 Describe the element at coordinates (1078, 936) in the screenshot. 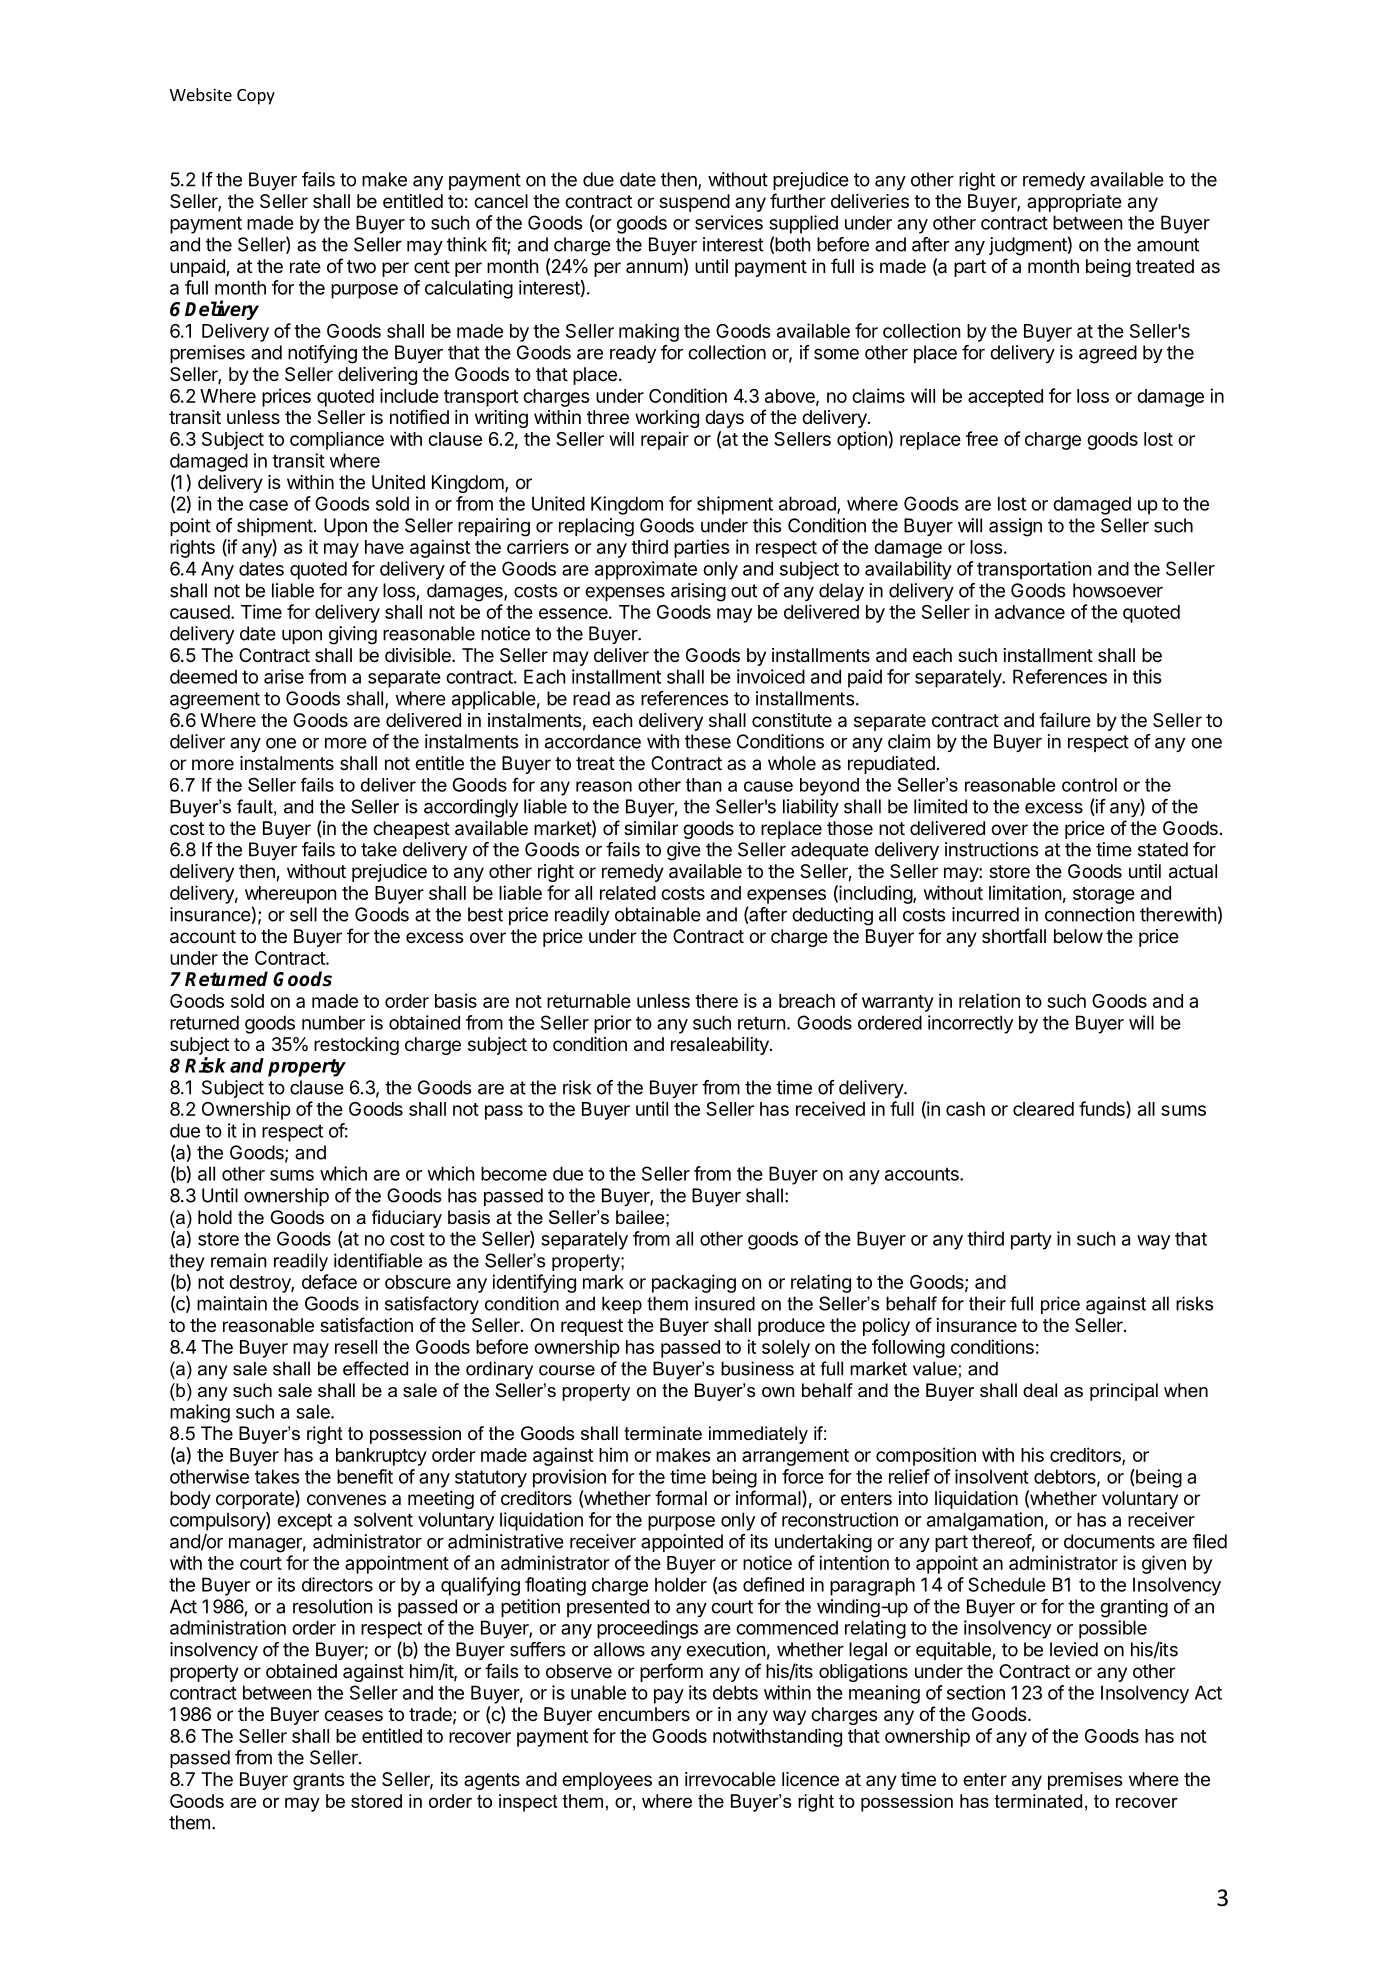

I see `below` at that location.
